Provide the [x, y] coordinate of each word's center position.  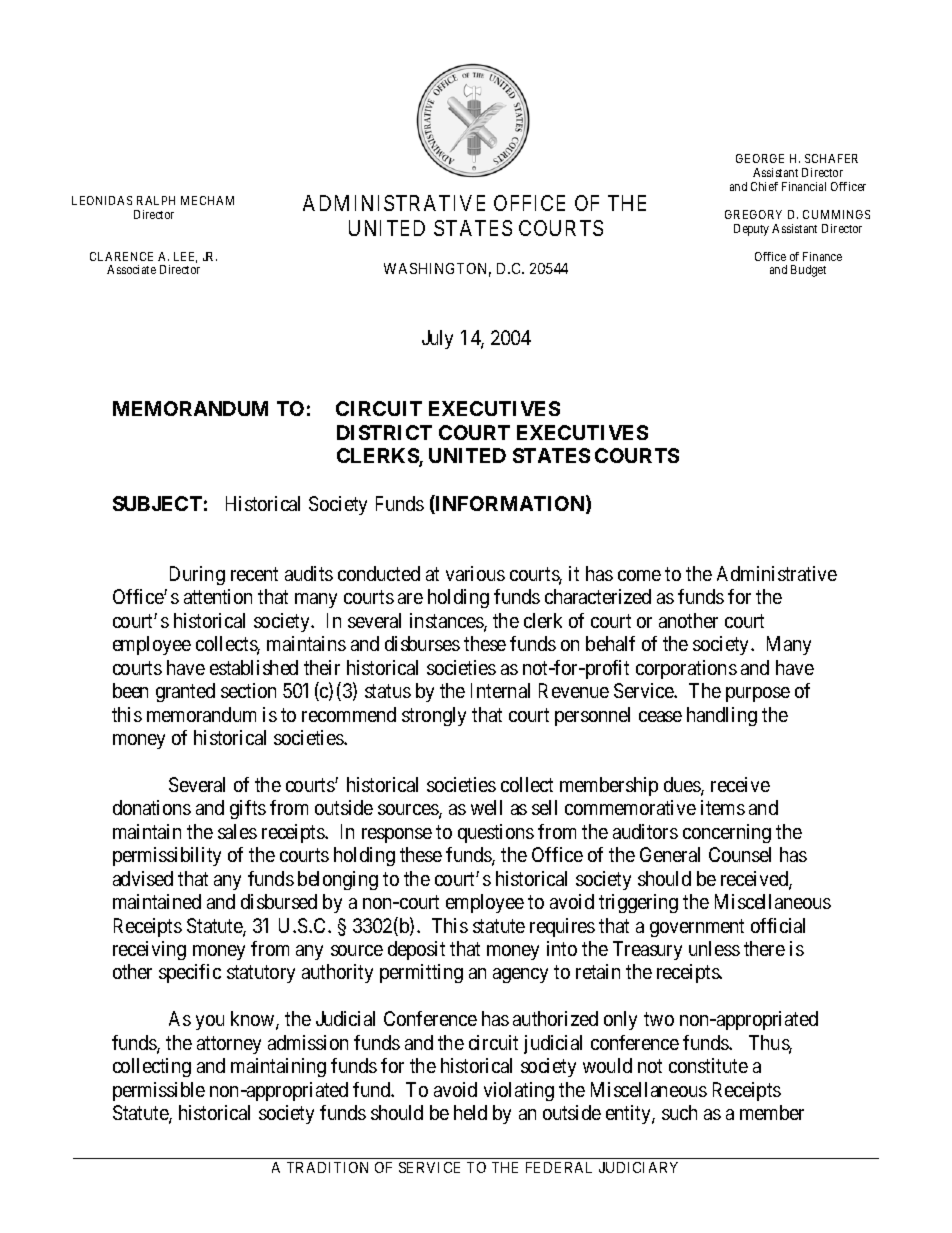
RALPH [156, 200]
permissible [159, 1091]
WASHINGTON [437, 270]
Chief [764, 186]
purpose [758, 694]
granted [185, 692]
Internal [500, 690]
